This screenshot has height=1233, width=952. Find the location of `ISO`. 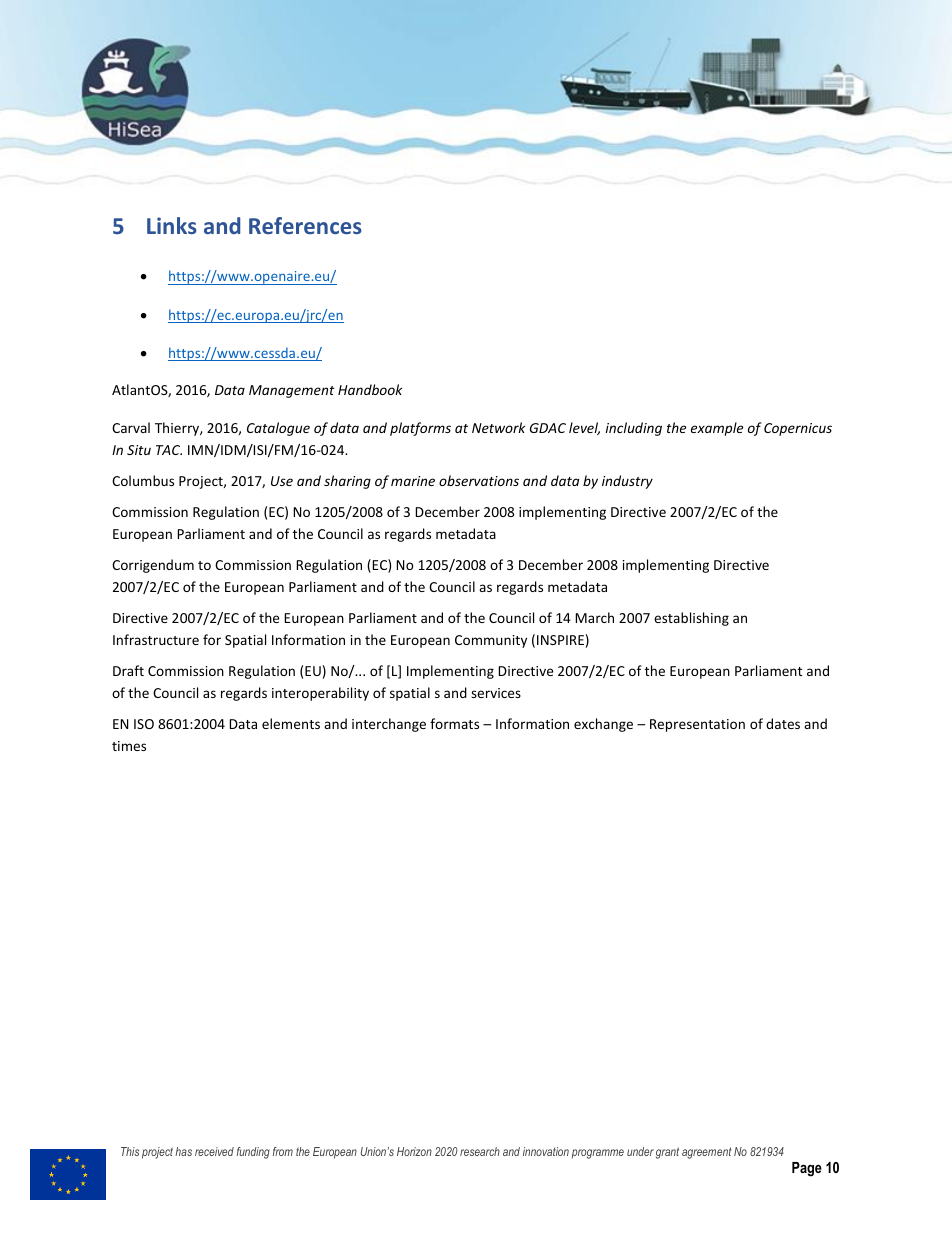

ISO is located at coordinates (144, 724).
